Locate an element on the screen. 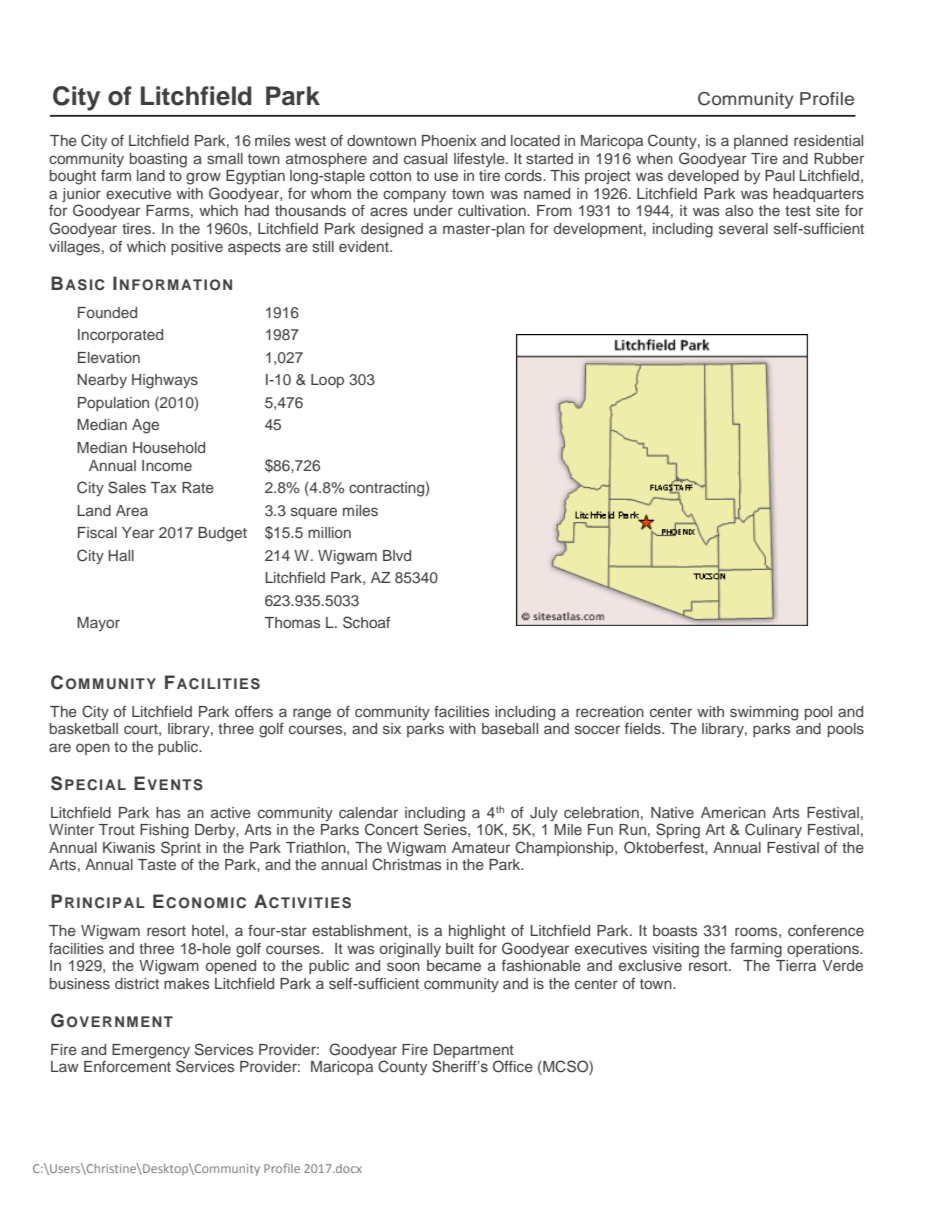 The height and width of the screenshot is (1232, 952). basketball is located at coordinates (84, 728).
